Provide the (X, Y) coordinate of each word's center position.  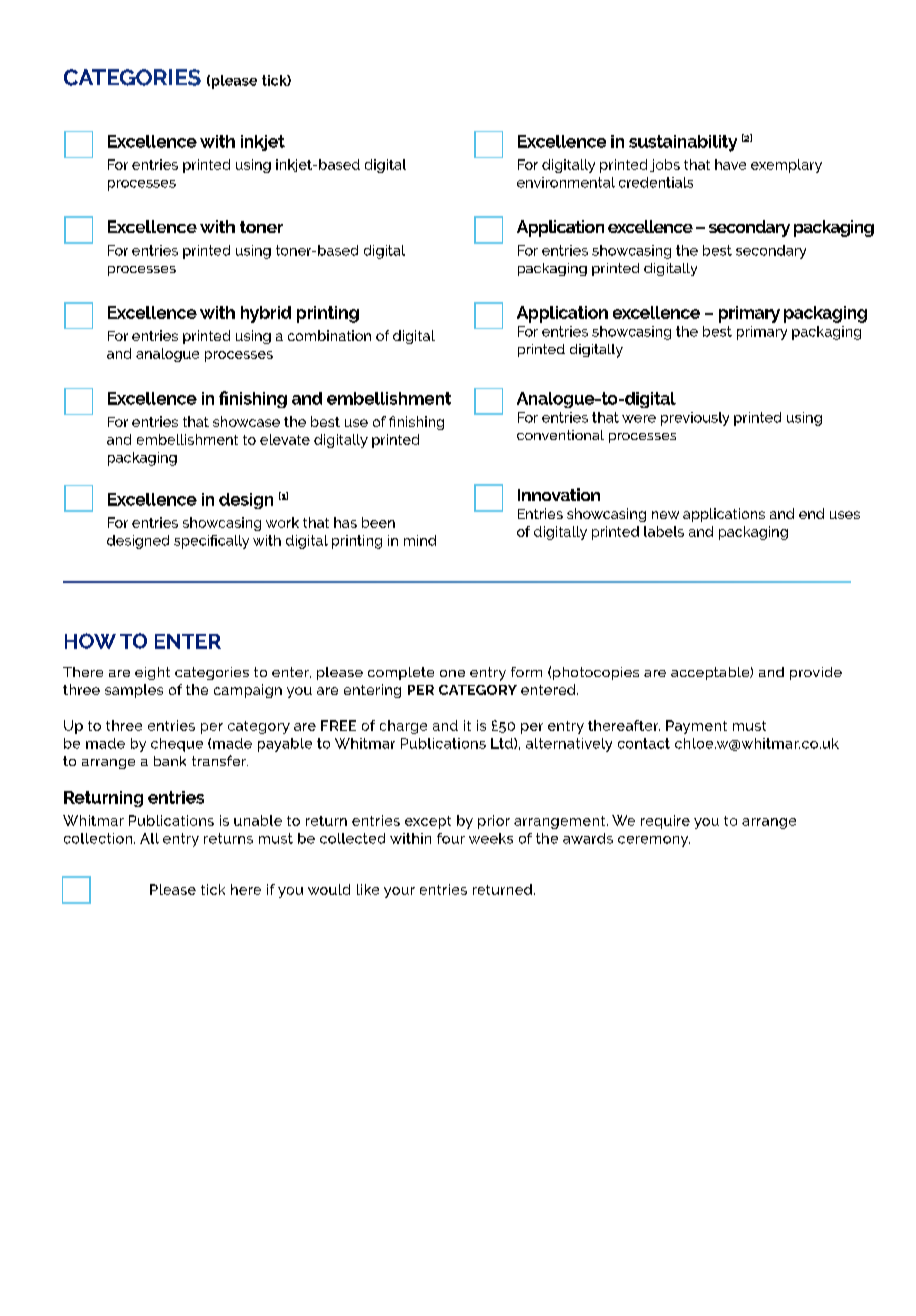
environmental (566, 182)
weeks (491, 838)
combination (329, 335)
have (730, 164)
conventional (560, 435)
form (526, 672)
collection (99, 838)
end (811, 513)
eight (152, 673)
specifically (211, 542)
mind (420, 540)
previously (695, 419)
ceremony (654, 841)
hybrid (266, 314)
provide (816, 673)
